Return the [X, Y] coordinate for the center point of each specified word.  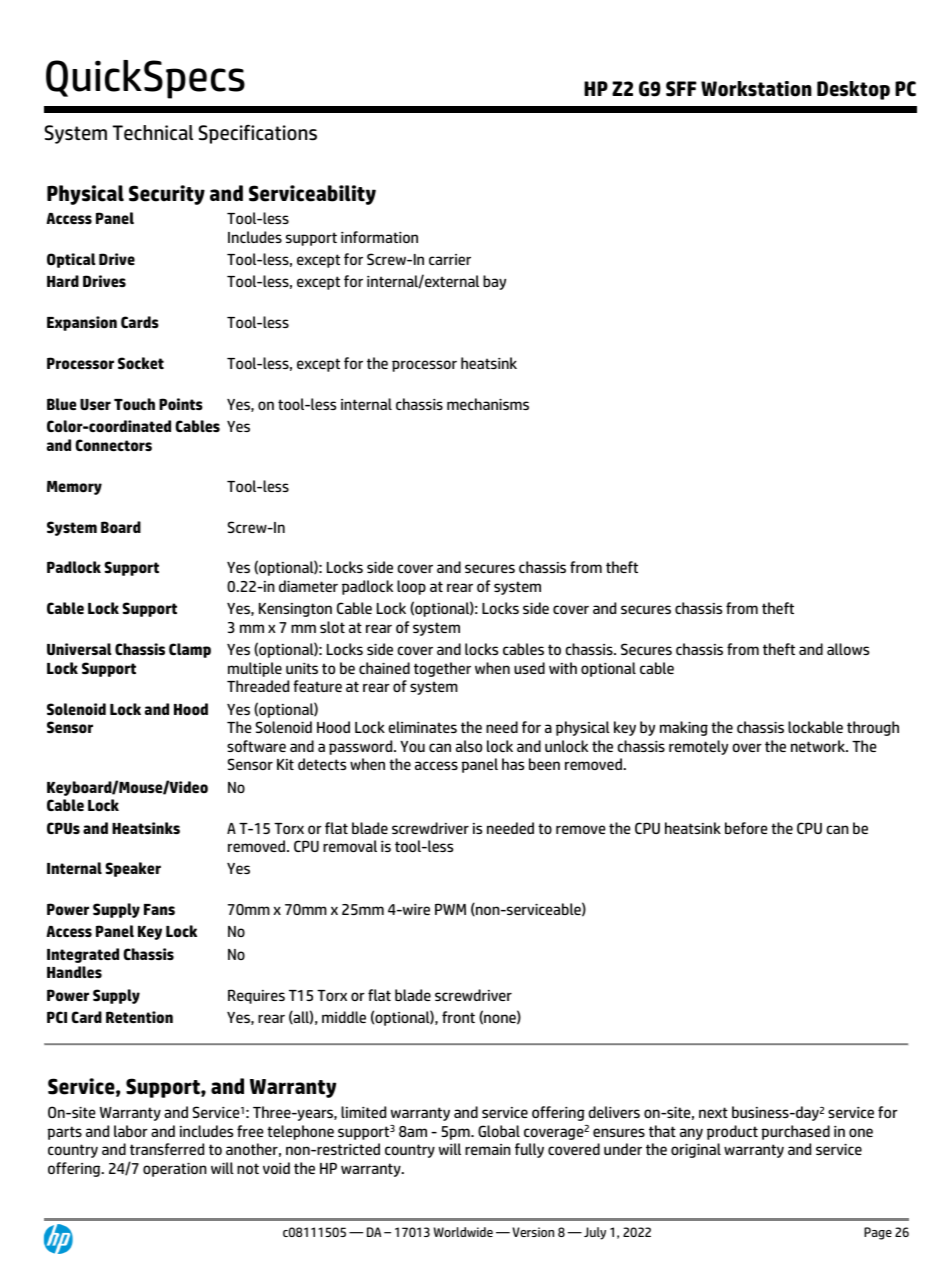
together [442, 669]
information [379, 237]
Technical [153, 133]
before [746, 828]
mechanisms [488, 404]
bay [494, 282]
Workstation [756, 89]
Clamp [190, 650]
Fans [159, 909]
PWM [450, 909]
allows [848, 649]
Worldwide [463, 1232]
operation [175, 1169]
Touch [134, 404]
